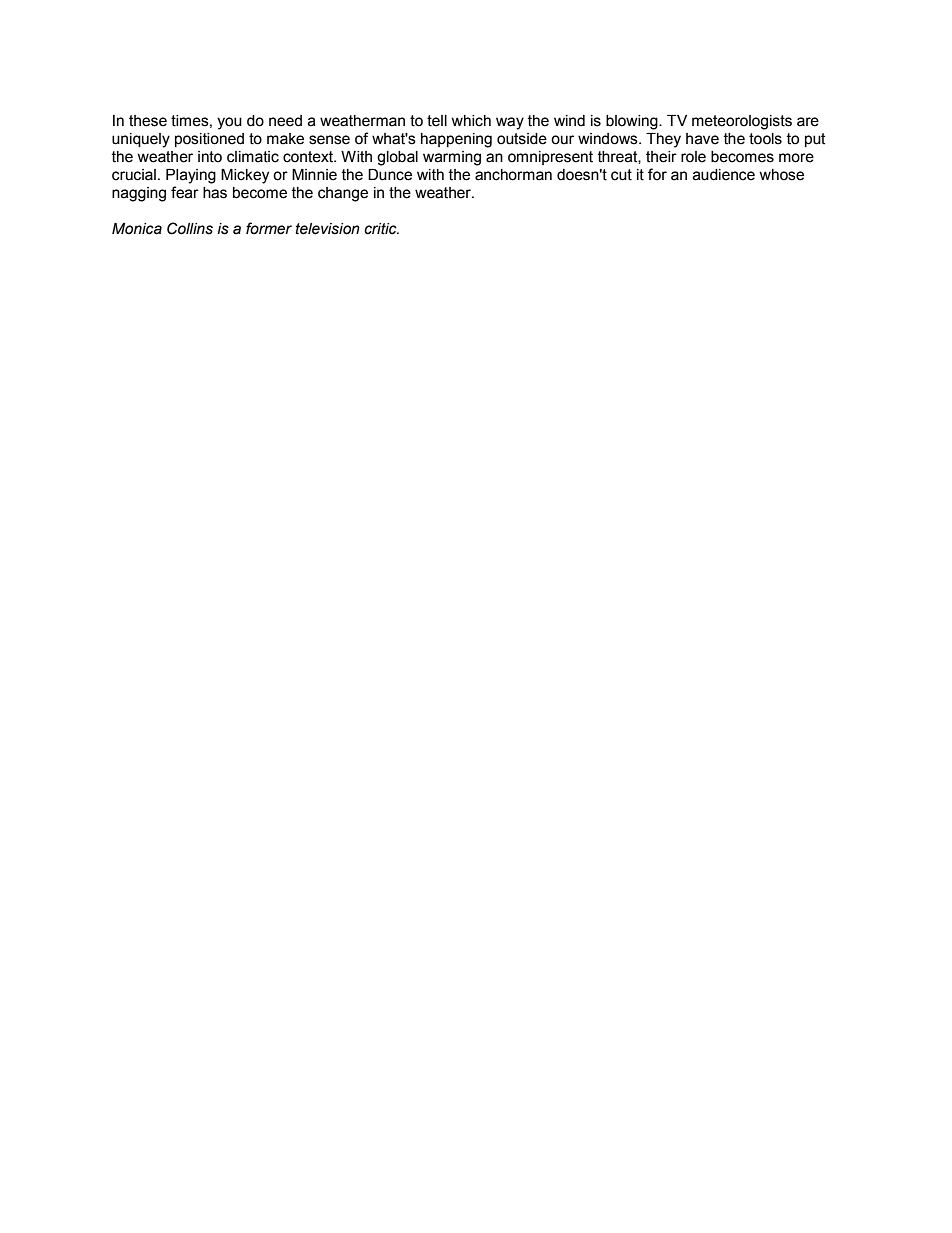  I want to click on Collins, so click(190, 228).
